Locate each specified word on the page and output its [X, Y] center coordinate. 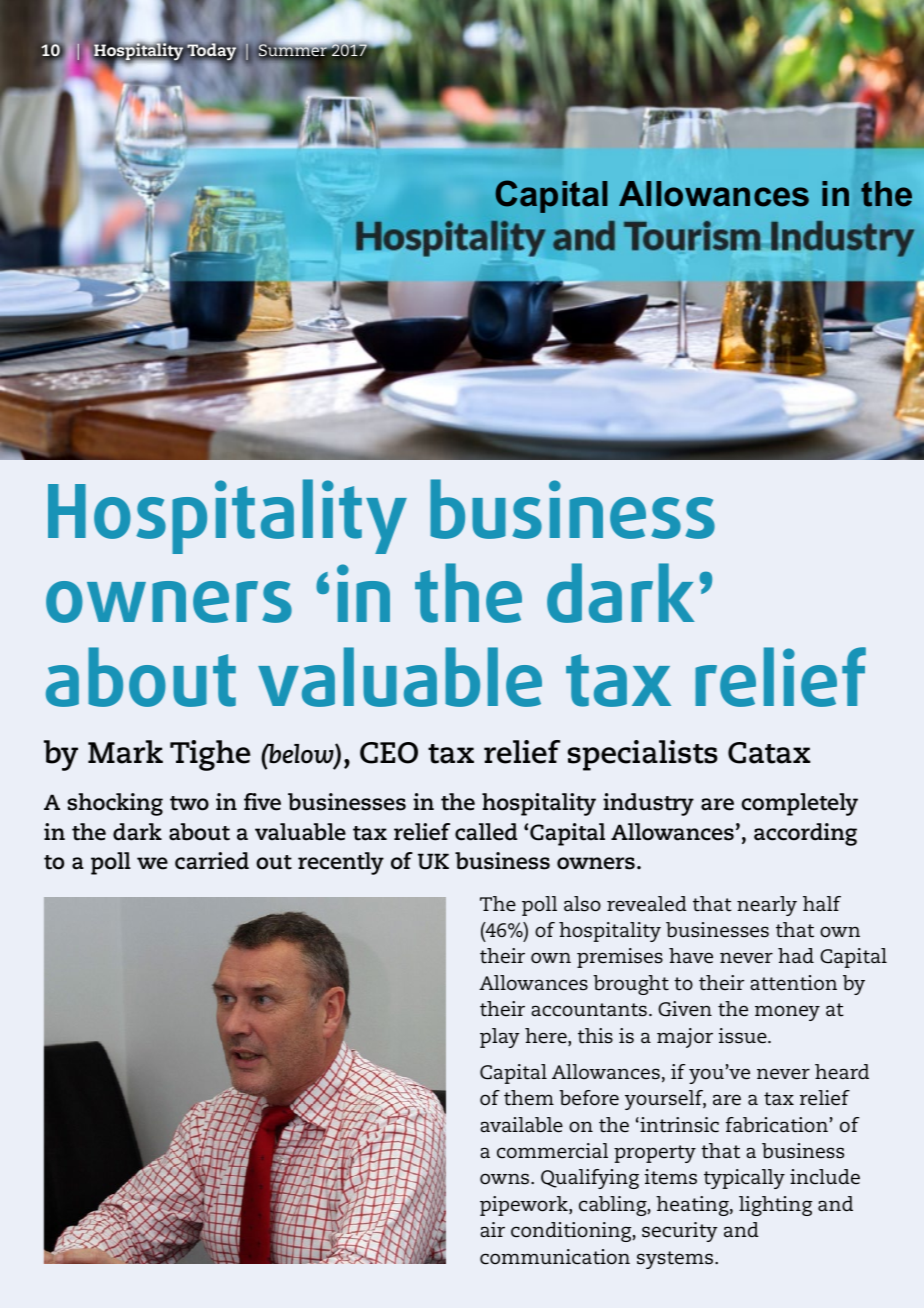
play [500, 1038]
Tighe [210, 755]
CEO [389, 753]
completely [800, 804]
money [787, 1013]
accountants [589, 1010]
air [492, 1229]
